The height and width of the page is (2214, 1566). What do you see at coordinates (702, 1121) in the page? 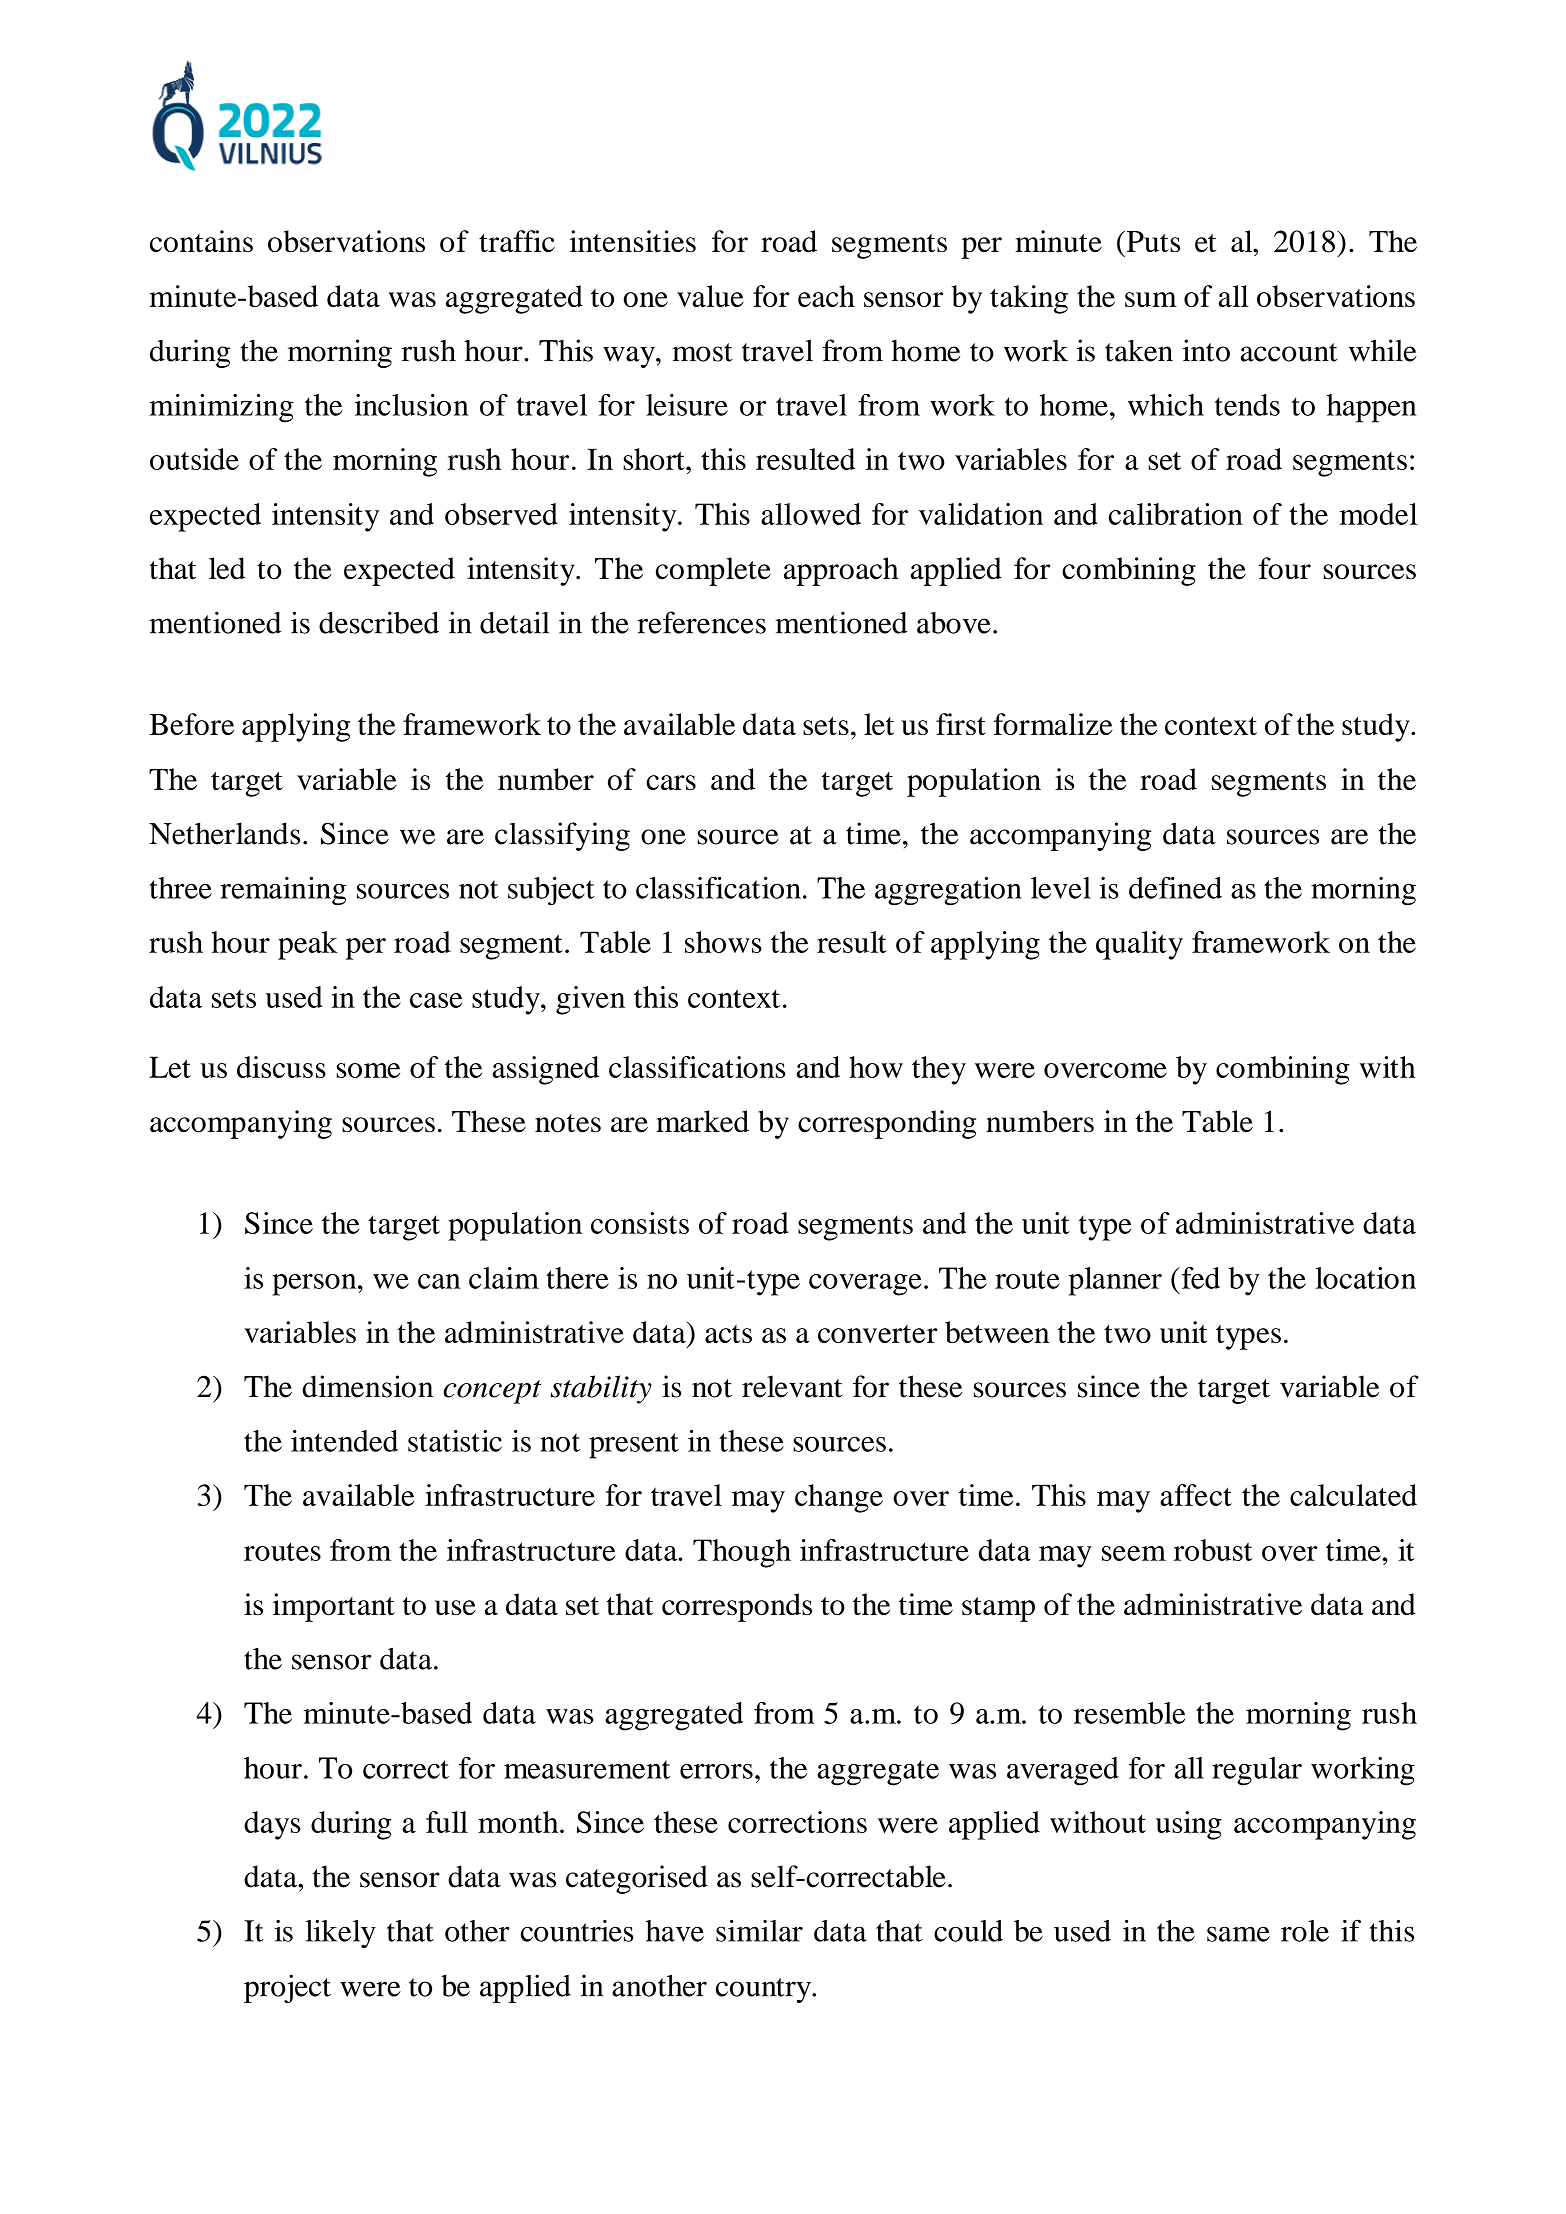
I see `marked` at bounding box center [702, 1121].
